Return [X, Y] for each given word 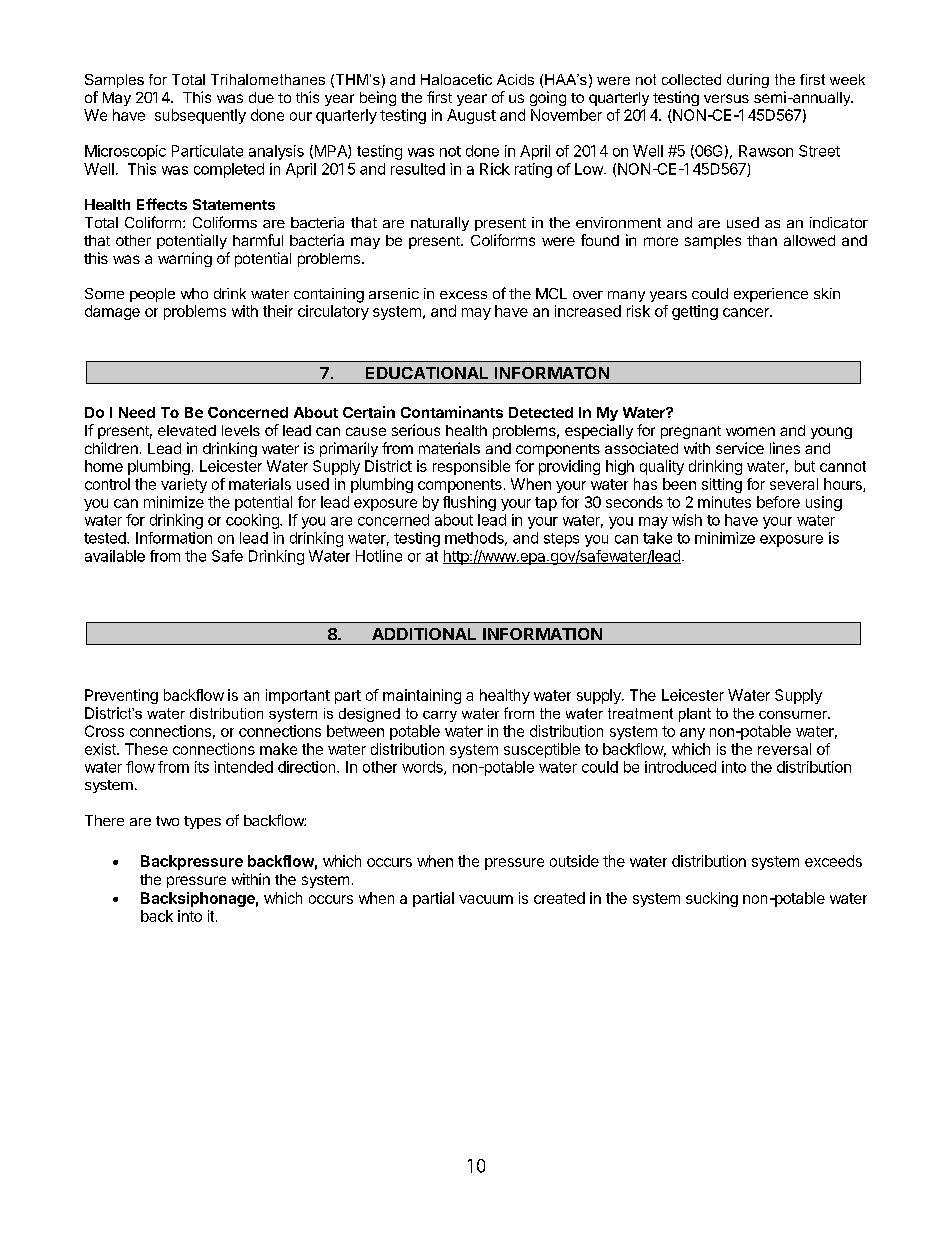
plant [695, 715]
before [778, 502]
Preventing [121, 696]
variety [184, 485]
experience [771, 295]
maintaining [422, 696]
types [202, 822]
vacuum [486, 899]
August [471, 116]
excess [463, 295]
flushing [469, 503]
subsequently [200, 116]
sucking [712, 899]
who [194, 293]
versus [726, 98]
